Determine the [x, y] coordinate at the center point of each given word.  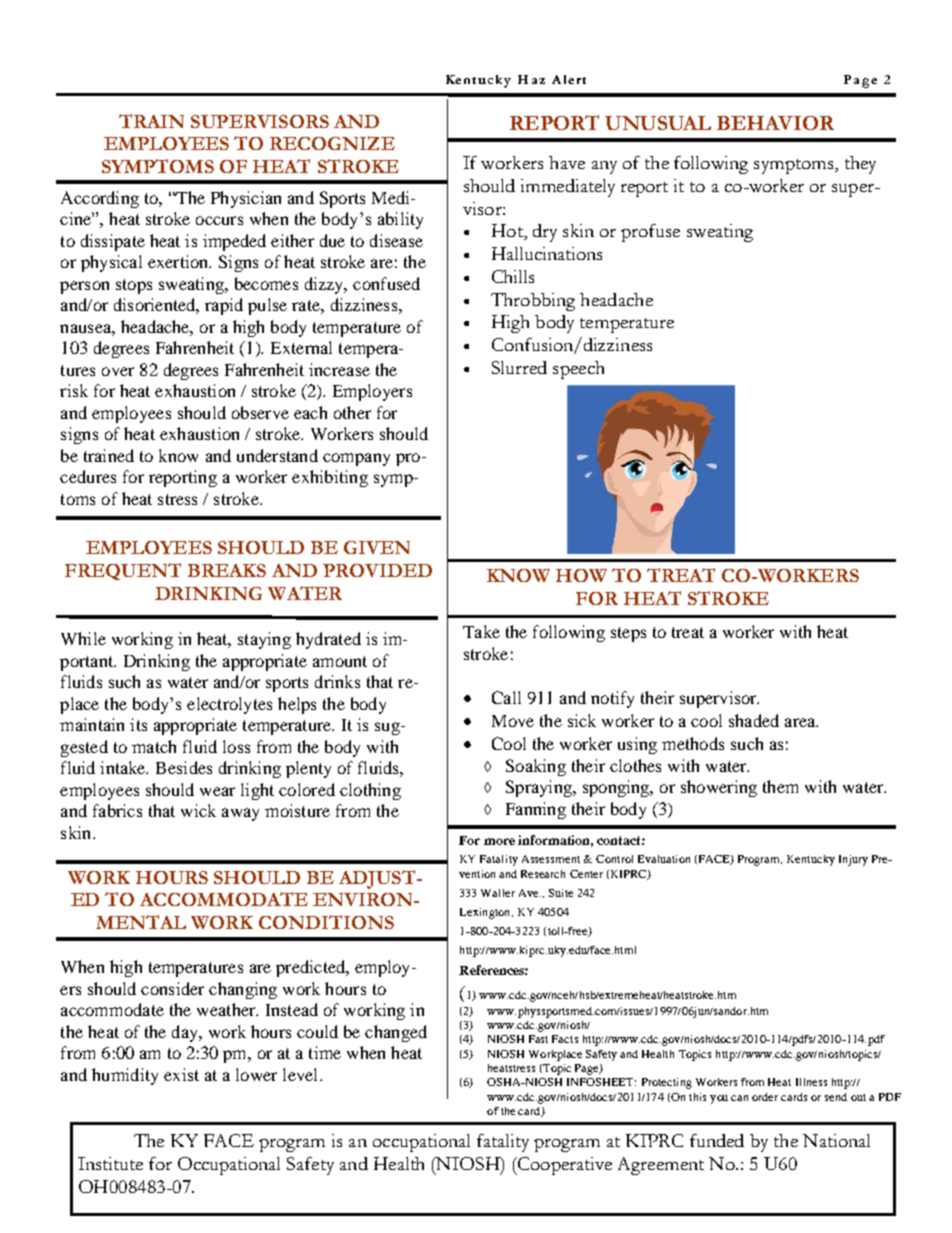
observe [260, 412]
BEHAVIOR [775, 123]
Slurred [519, 367]
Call [506, 697]
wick [198, 810]
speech [578, 370]
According [100, 199]
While [83, 638]
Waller [498, 893]
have [567, 162]
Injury [853, 860]
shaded [754, 720]
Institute [110, 1163]
